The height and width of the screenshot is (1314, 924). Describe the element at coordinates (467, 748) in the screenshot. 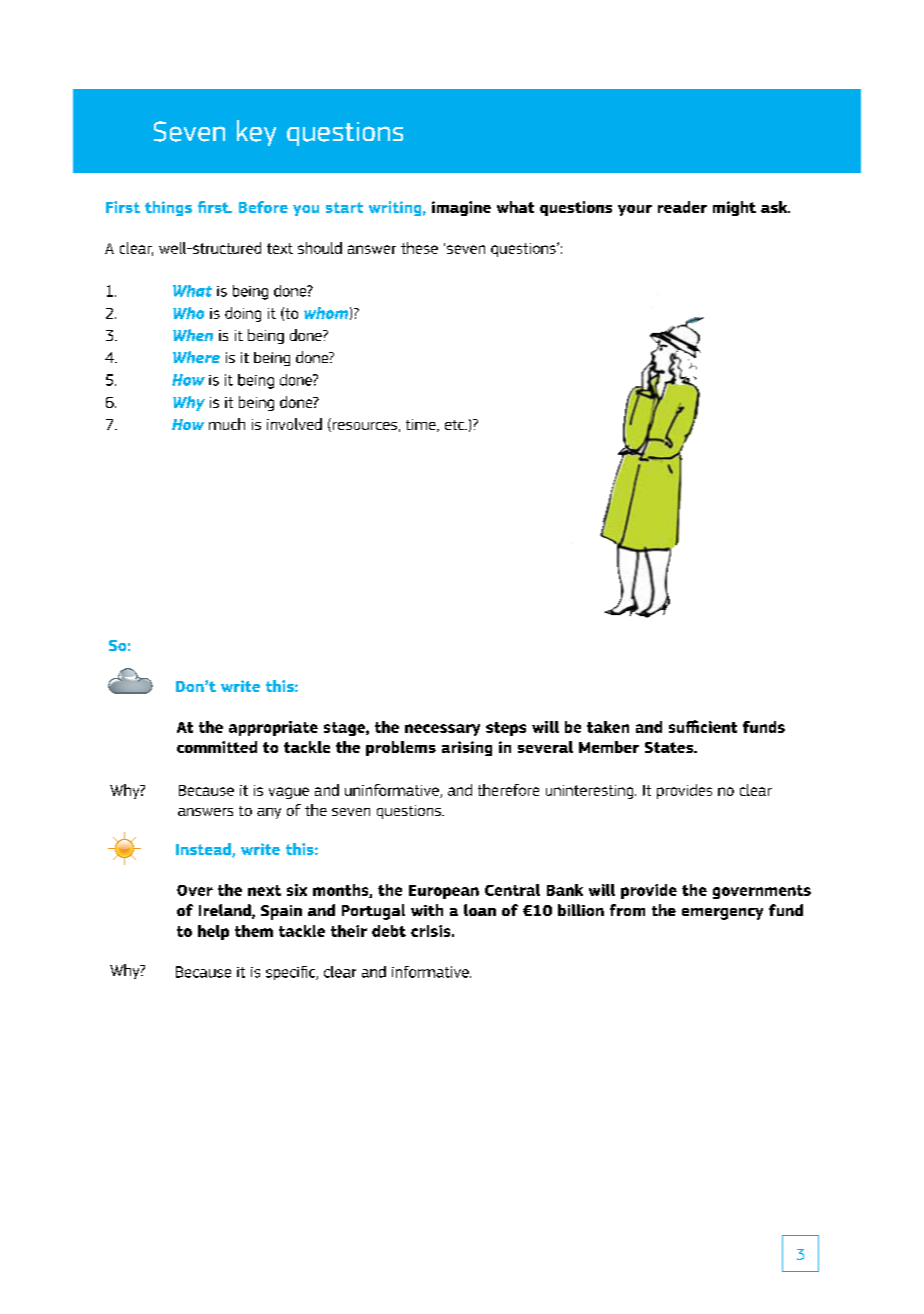

I see `arising` at that location.
